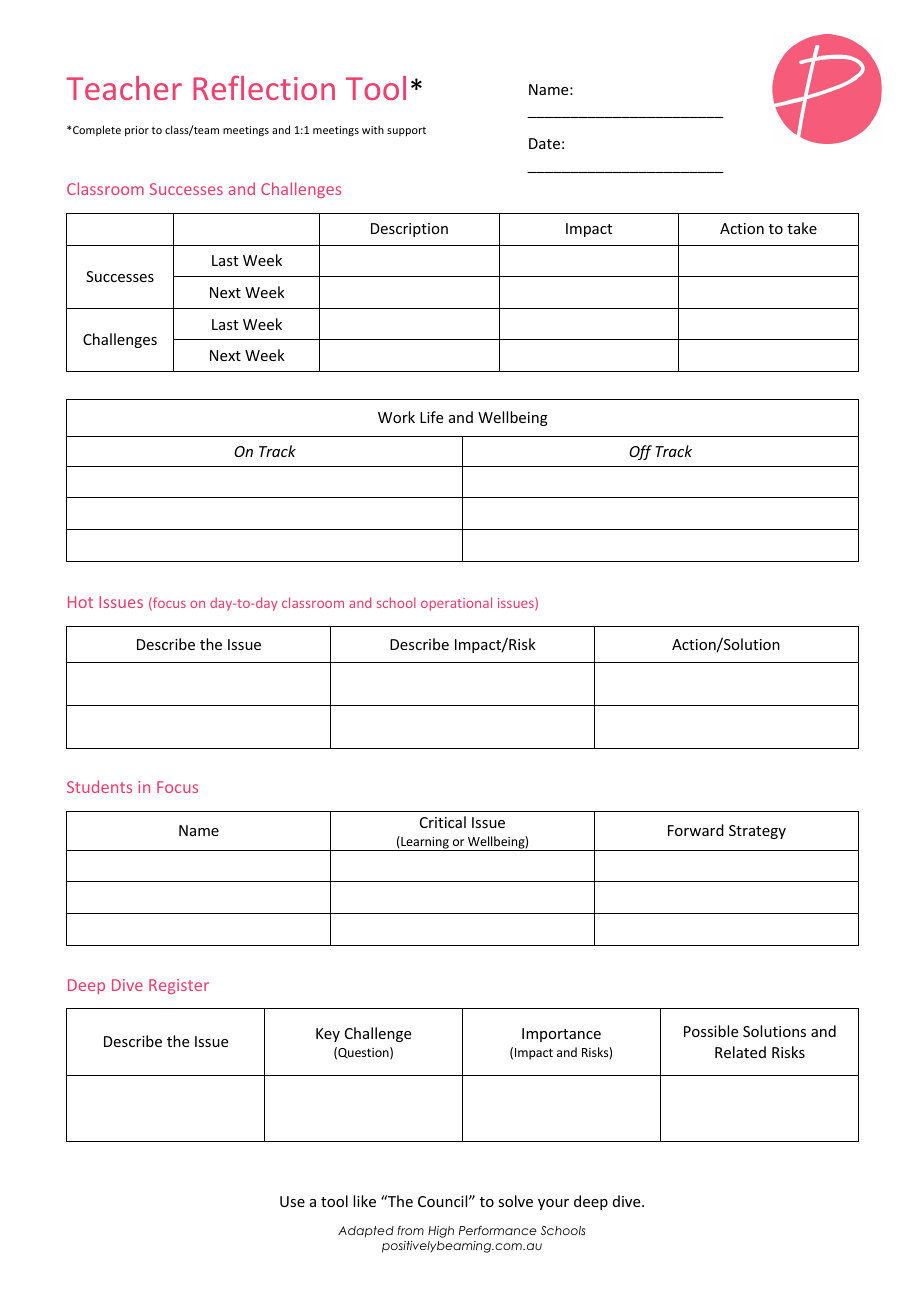  What do you see at coordinates (425, 843) in the screenshot?
I see `Learning` at bounding box center [425, 843].
